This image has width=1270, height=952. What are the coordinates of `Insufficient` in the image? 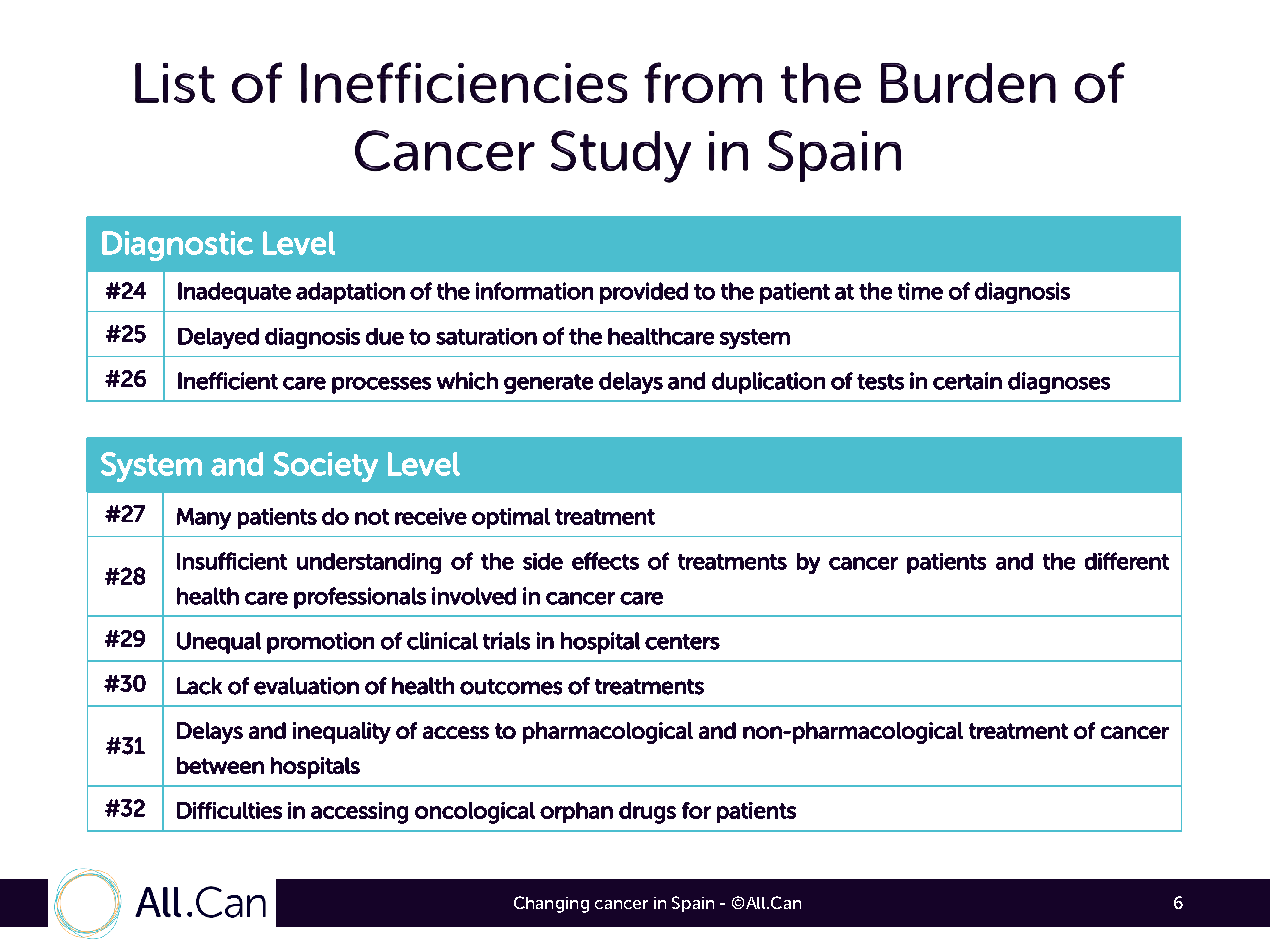 It's located at (232, 561).
